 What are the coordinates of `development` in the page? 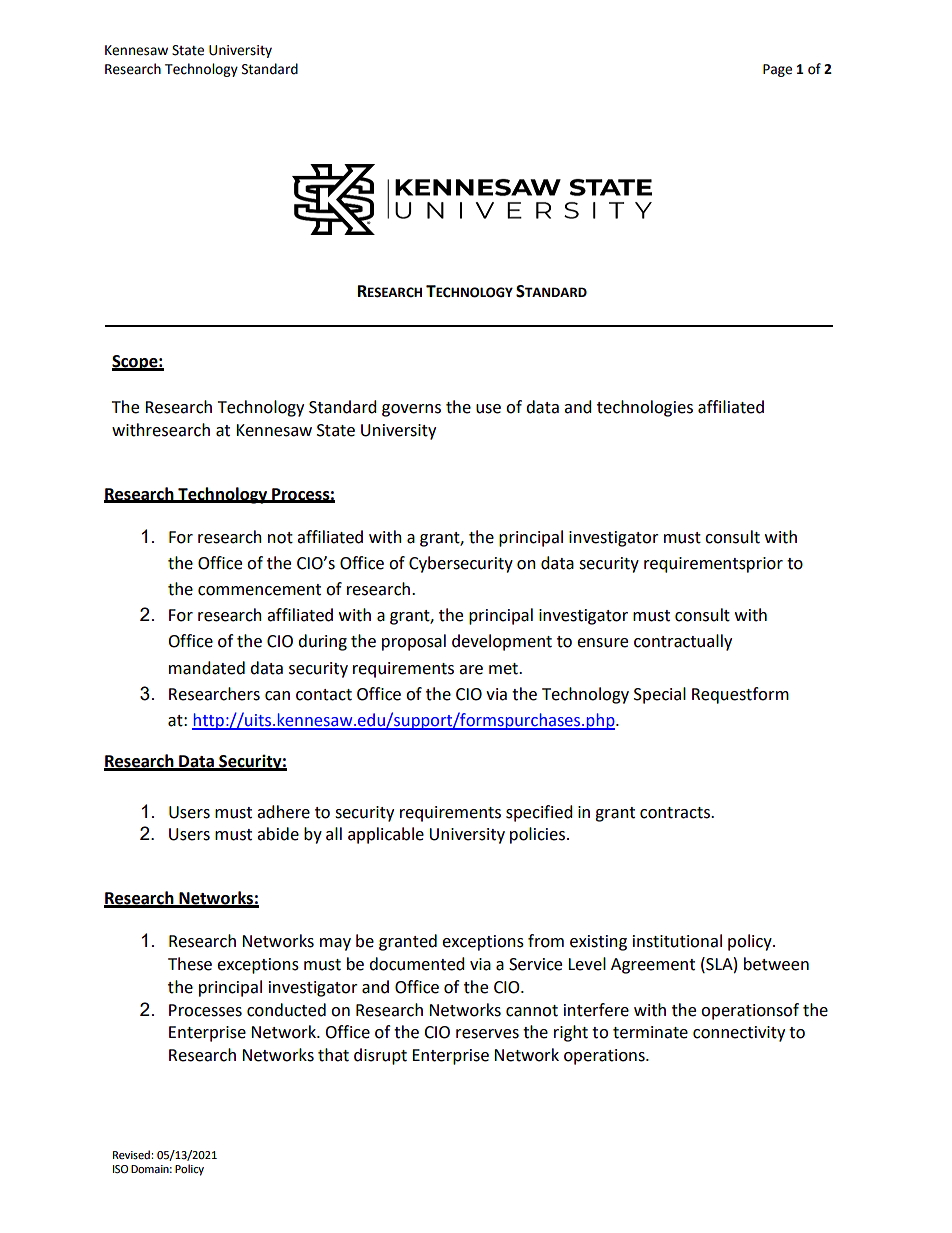 It's located at (502, 642).
